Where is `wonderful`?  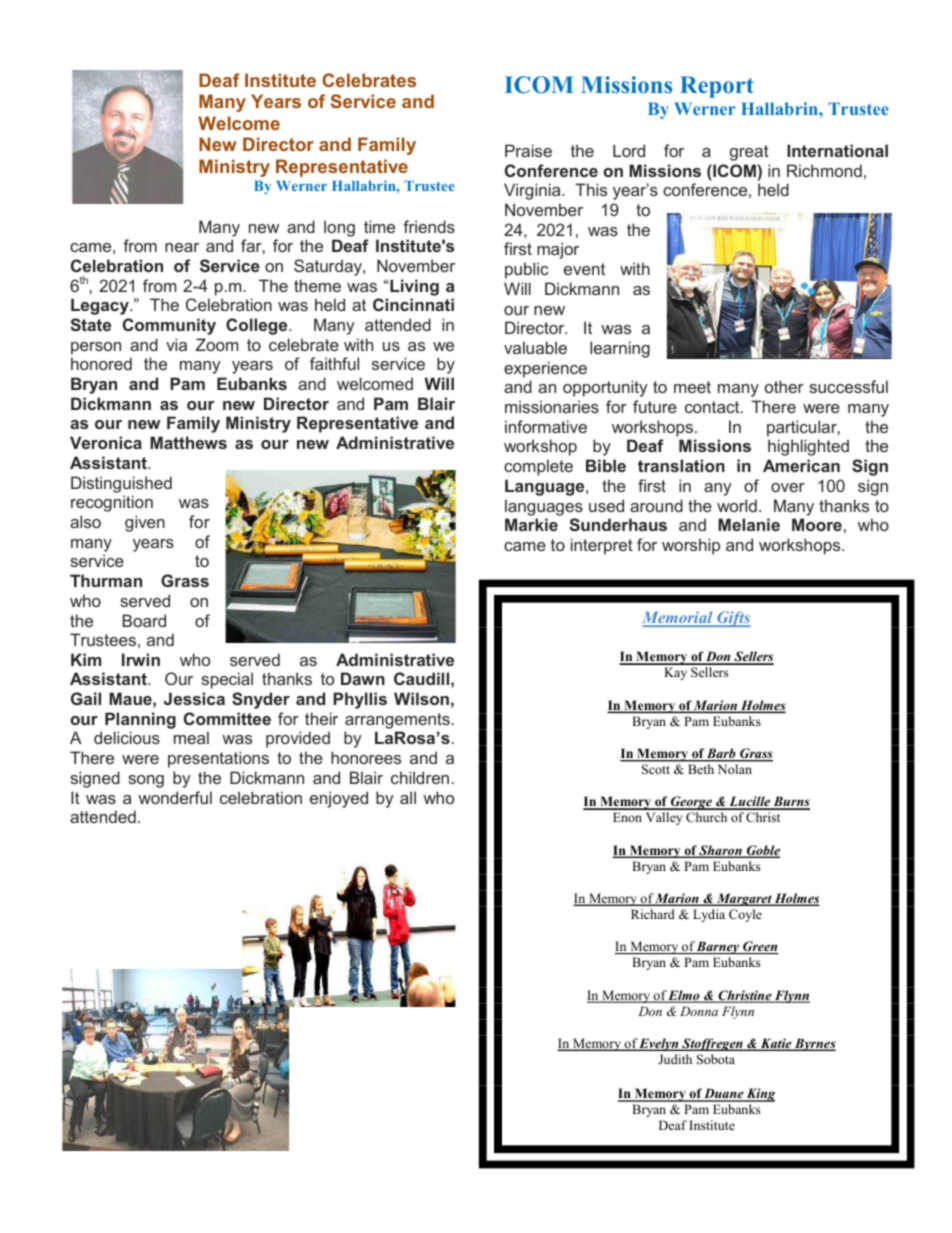 wonderful is located at coordinates (175, 797).
